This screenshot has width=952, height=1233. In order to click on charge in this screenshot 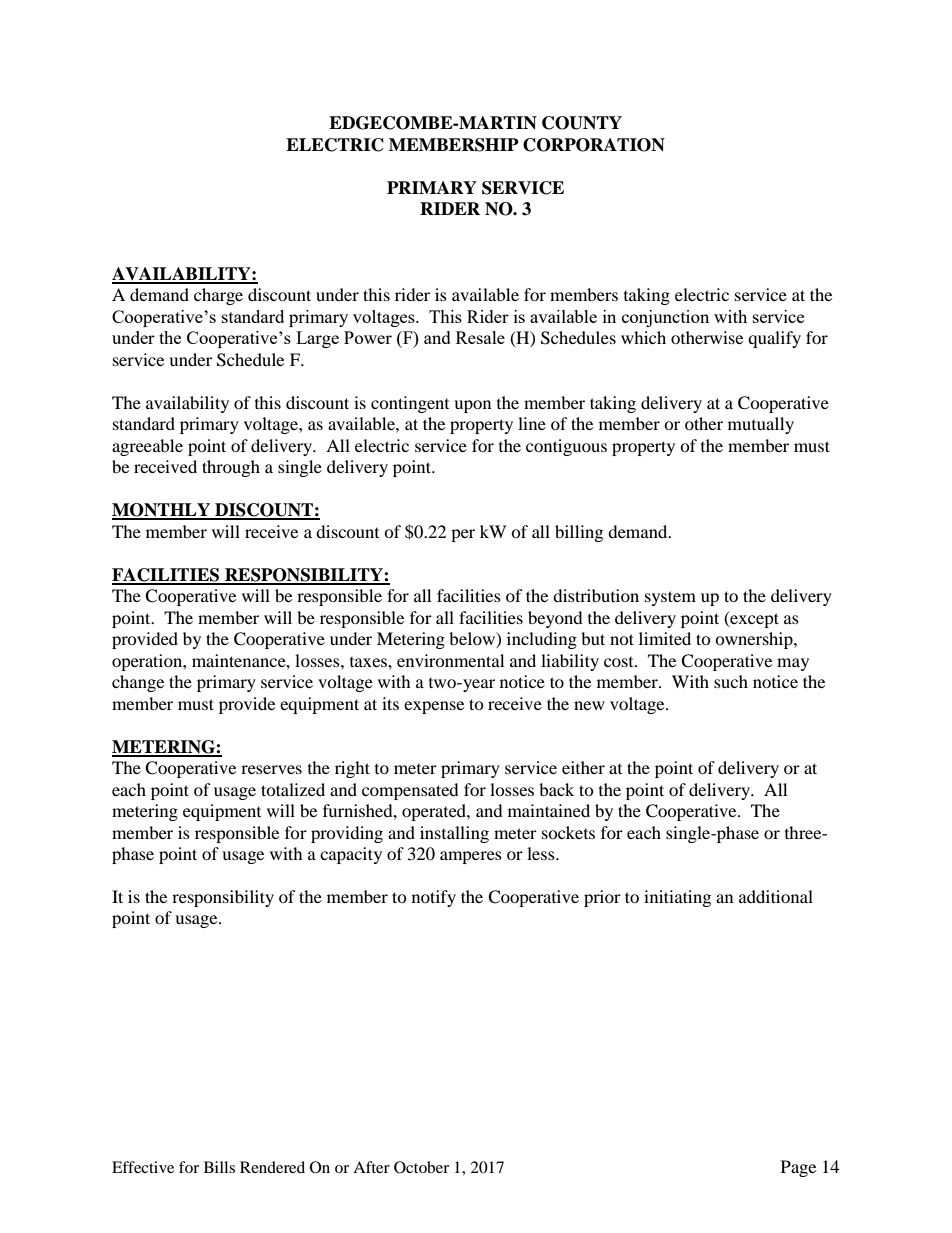, I will do `click(218, 296)`.
